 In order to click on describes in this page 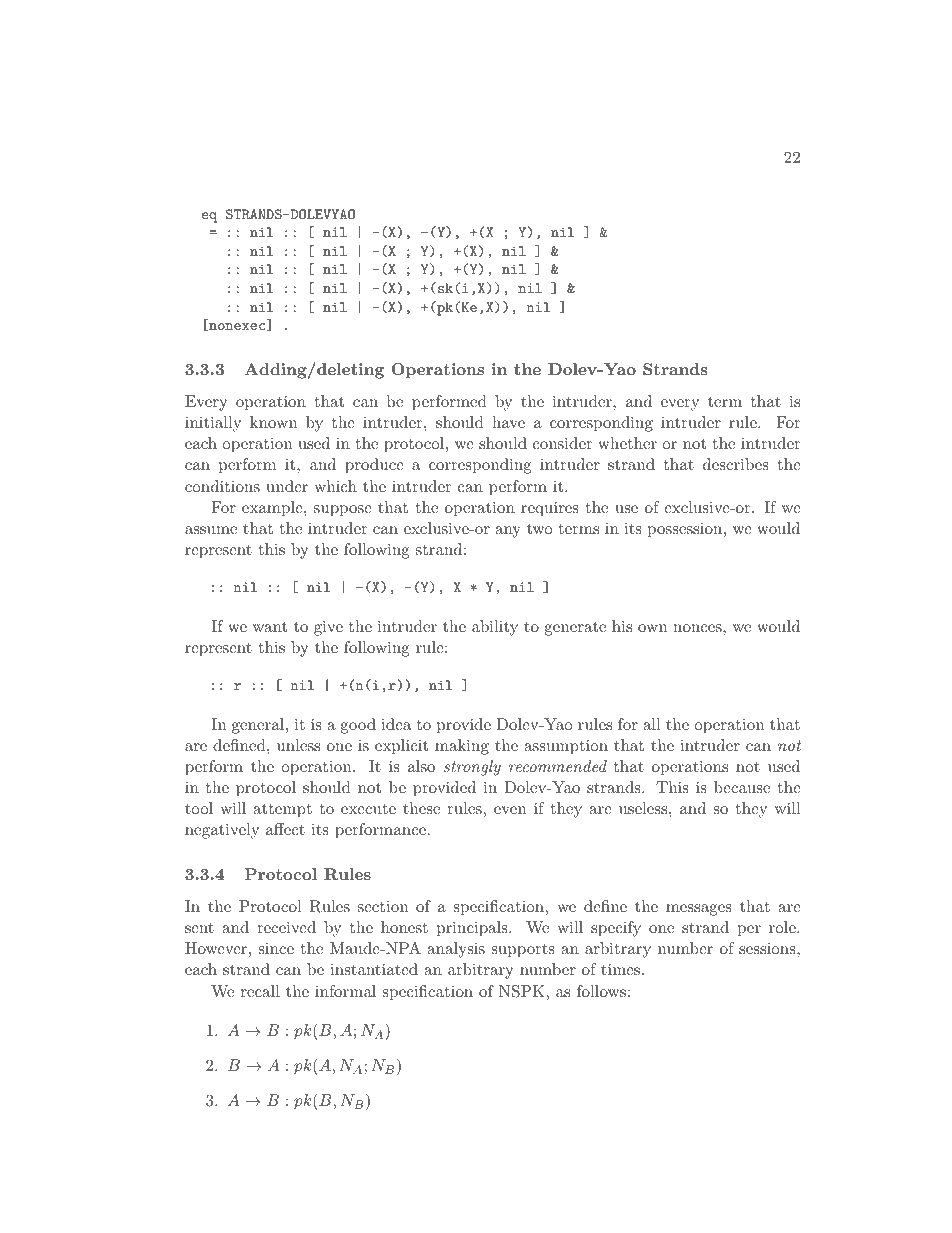, I will do `click(736, 464)`.
